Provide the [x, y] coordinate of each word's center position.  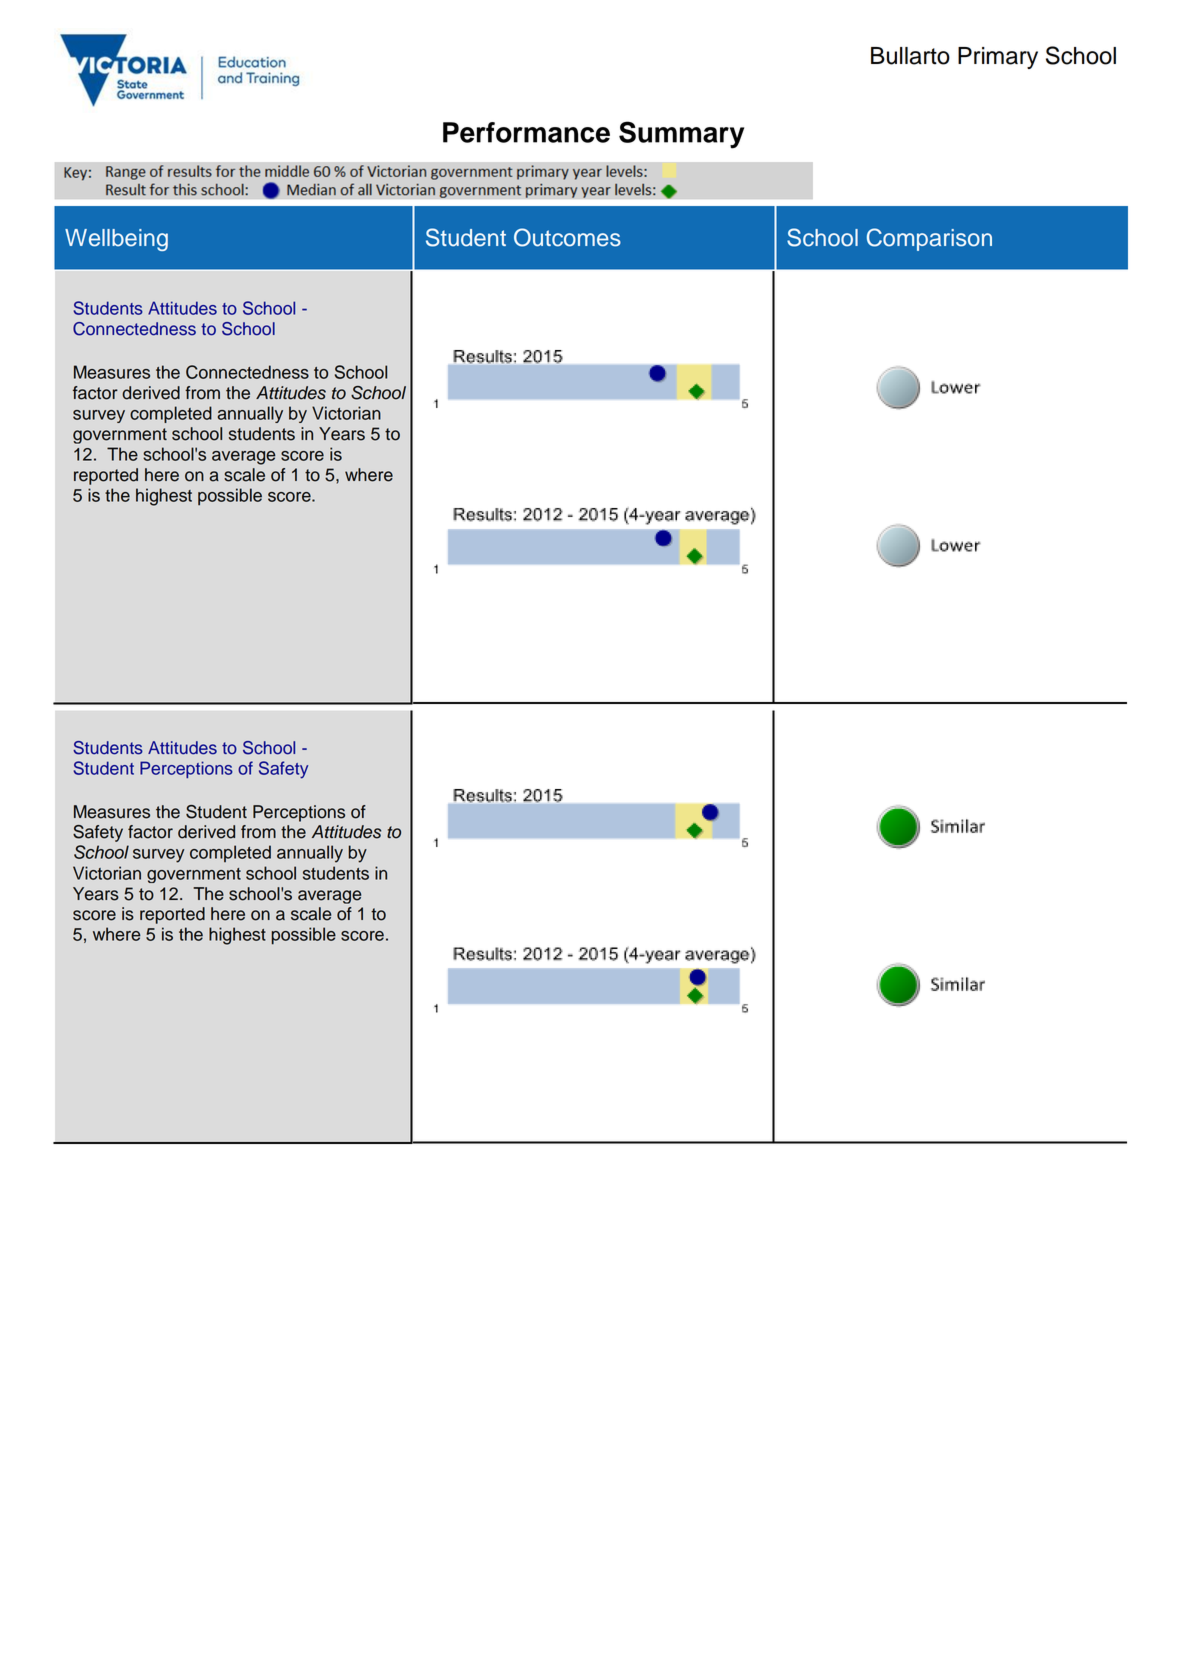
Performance [526, 132]
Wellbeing [116, 240]
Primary [998, 58]
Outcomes [567, 237]
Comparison [929, 239]
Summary [681, 135]
